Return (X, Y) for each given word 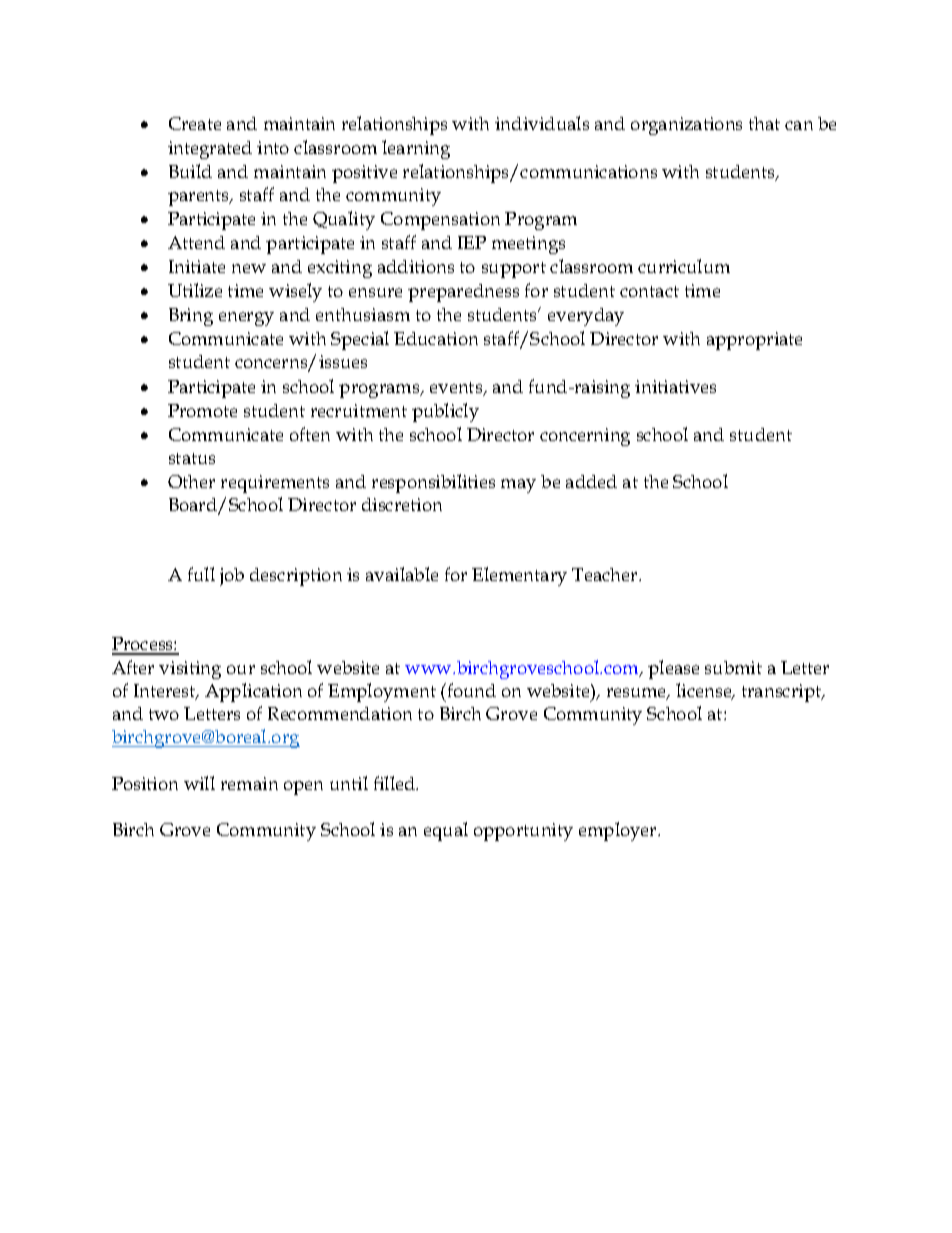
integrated (210, 150)
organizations (686, 126)
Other (191, 481)
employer (619, 831)
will (199, 783)
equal (446, 831)
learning (416, 149)
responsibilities (433, 483)
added (591, 481)
